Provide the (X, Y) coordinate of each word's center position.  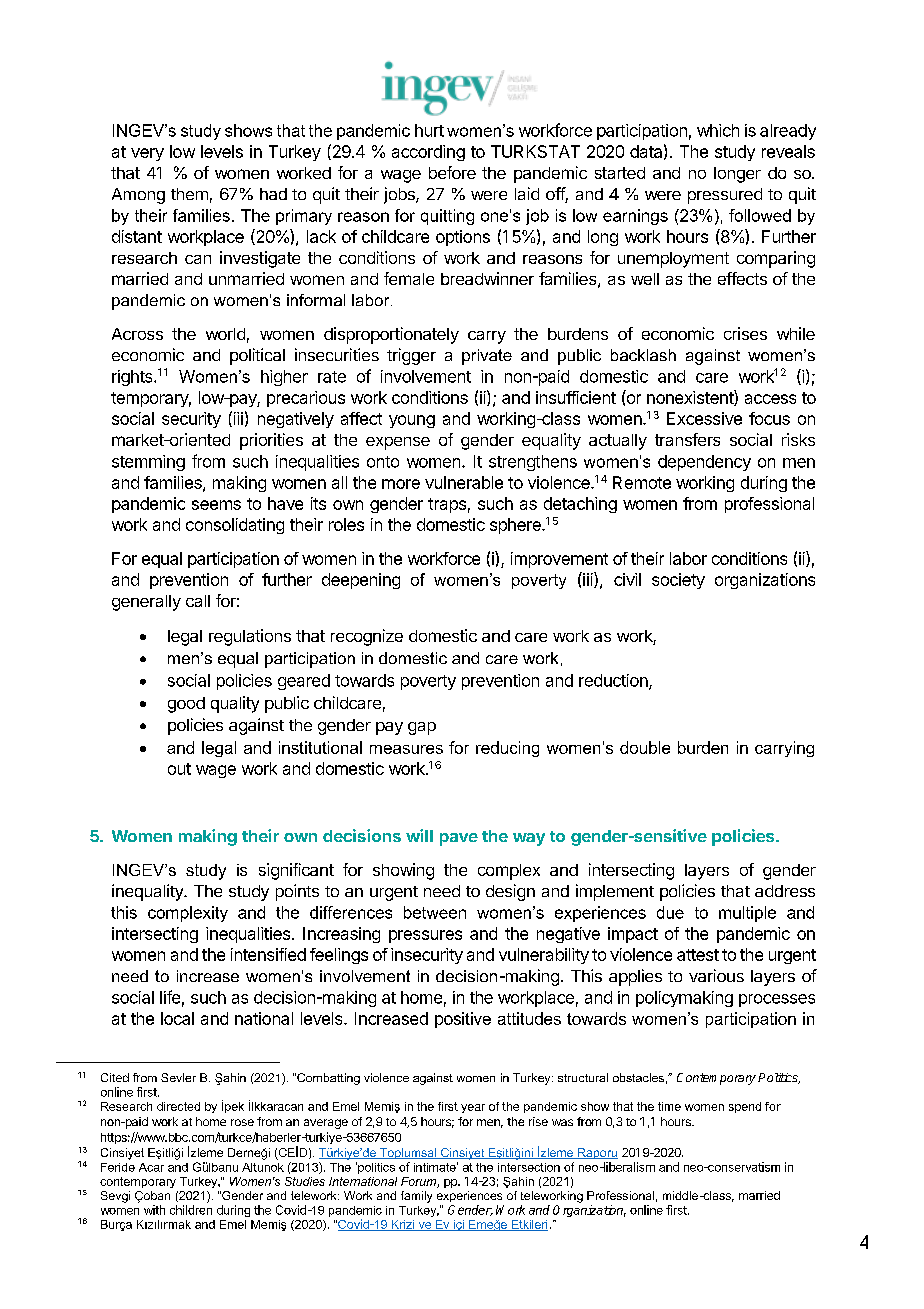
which (718, 130)
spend (745, 1107)
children (191, 1210)
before (452, 172)
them (189, 194)
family (416, 1197)
